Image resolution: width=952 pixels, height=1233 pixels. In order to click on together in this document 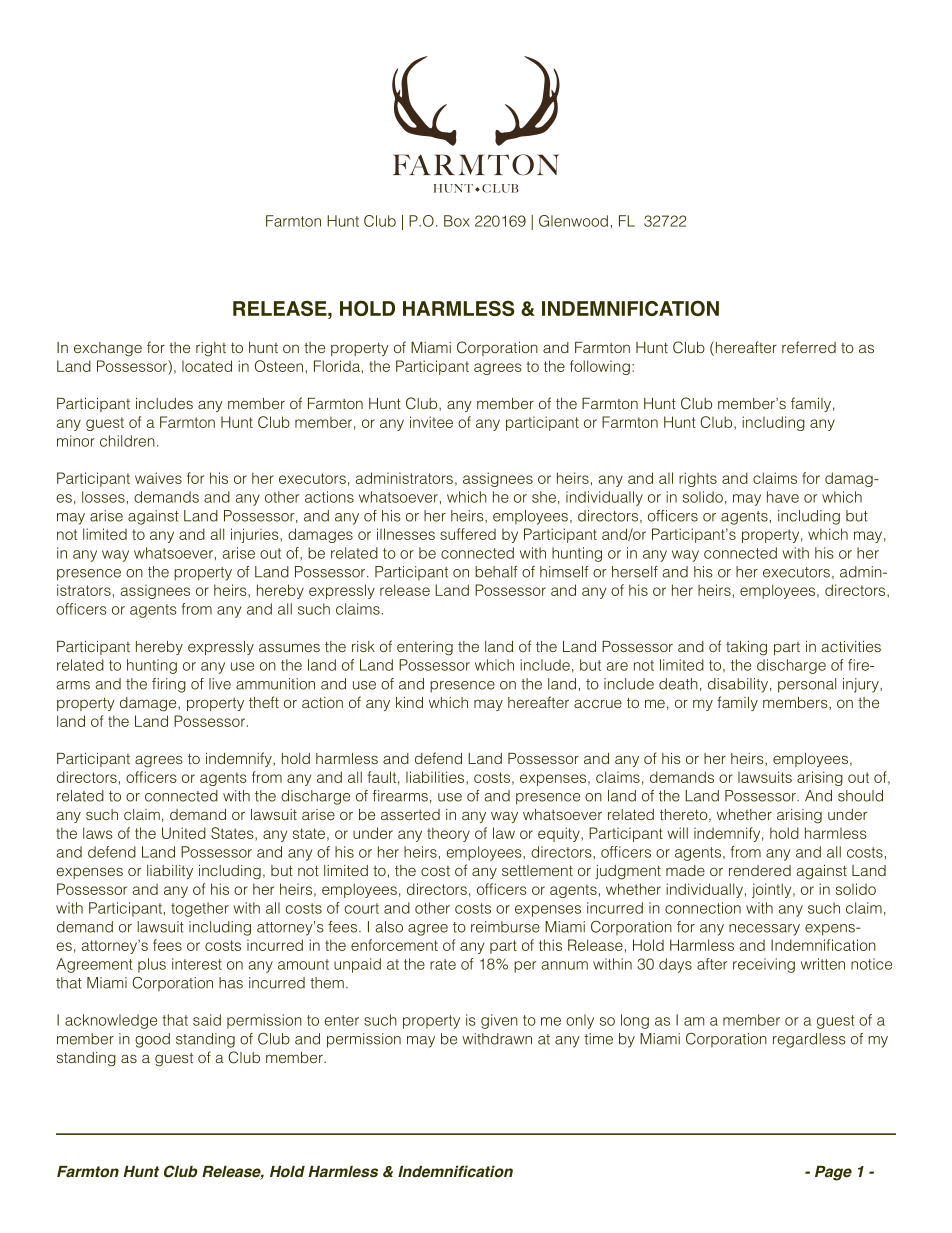, I will do `click(200, 909)`.
